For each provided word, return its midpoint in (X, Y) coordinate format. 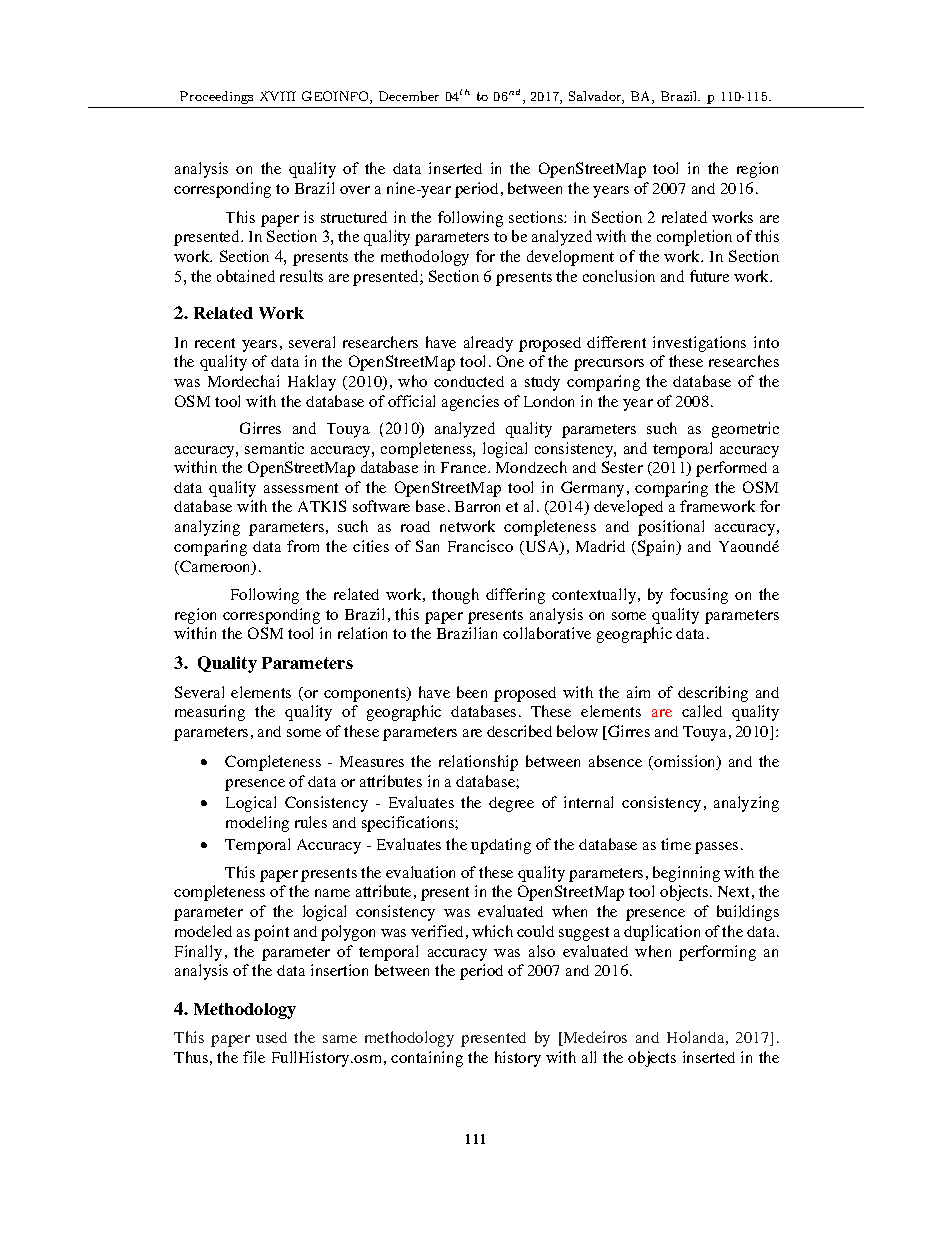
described (519, 731)
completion (694, 238)
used (271, 1037)
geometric (745, 430)
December (409, 96)
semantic (274, 448)
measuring (210, 713)
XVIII (278, 96)
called (702, 711)
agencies (470, 403)
